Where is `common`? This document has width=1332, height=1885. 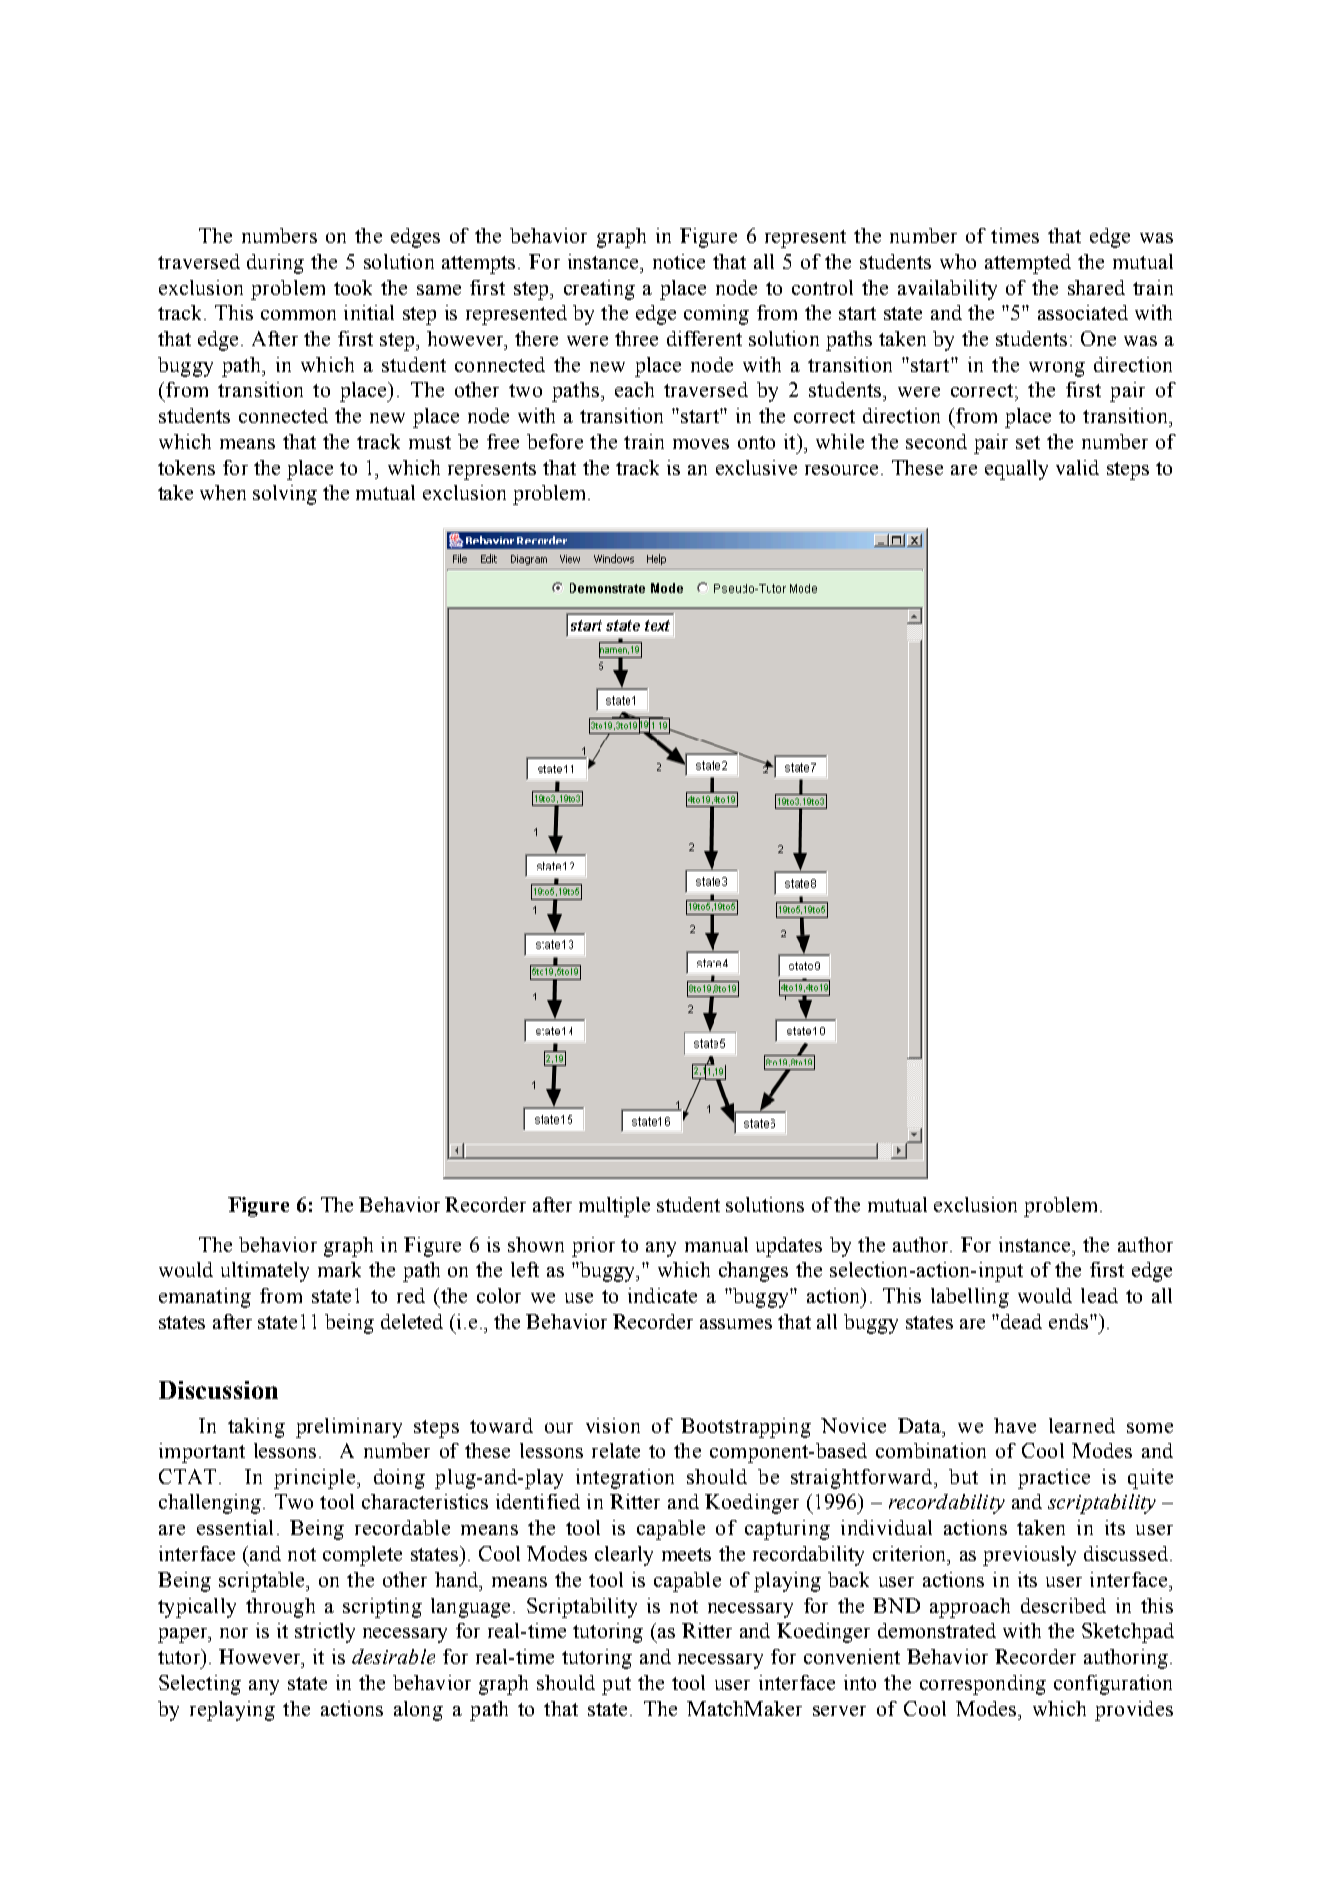 common is located at coordinates (298, 315).
